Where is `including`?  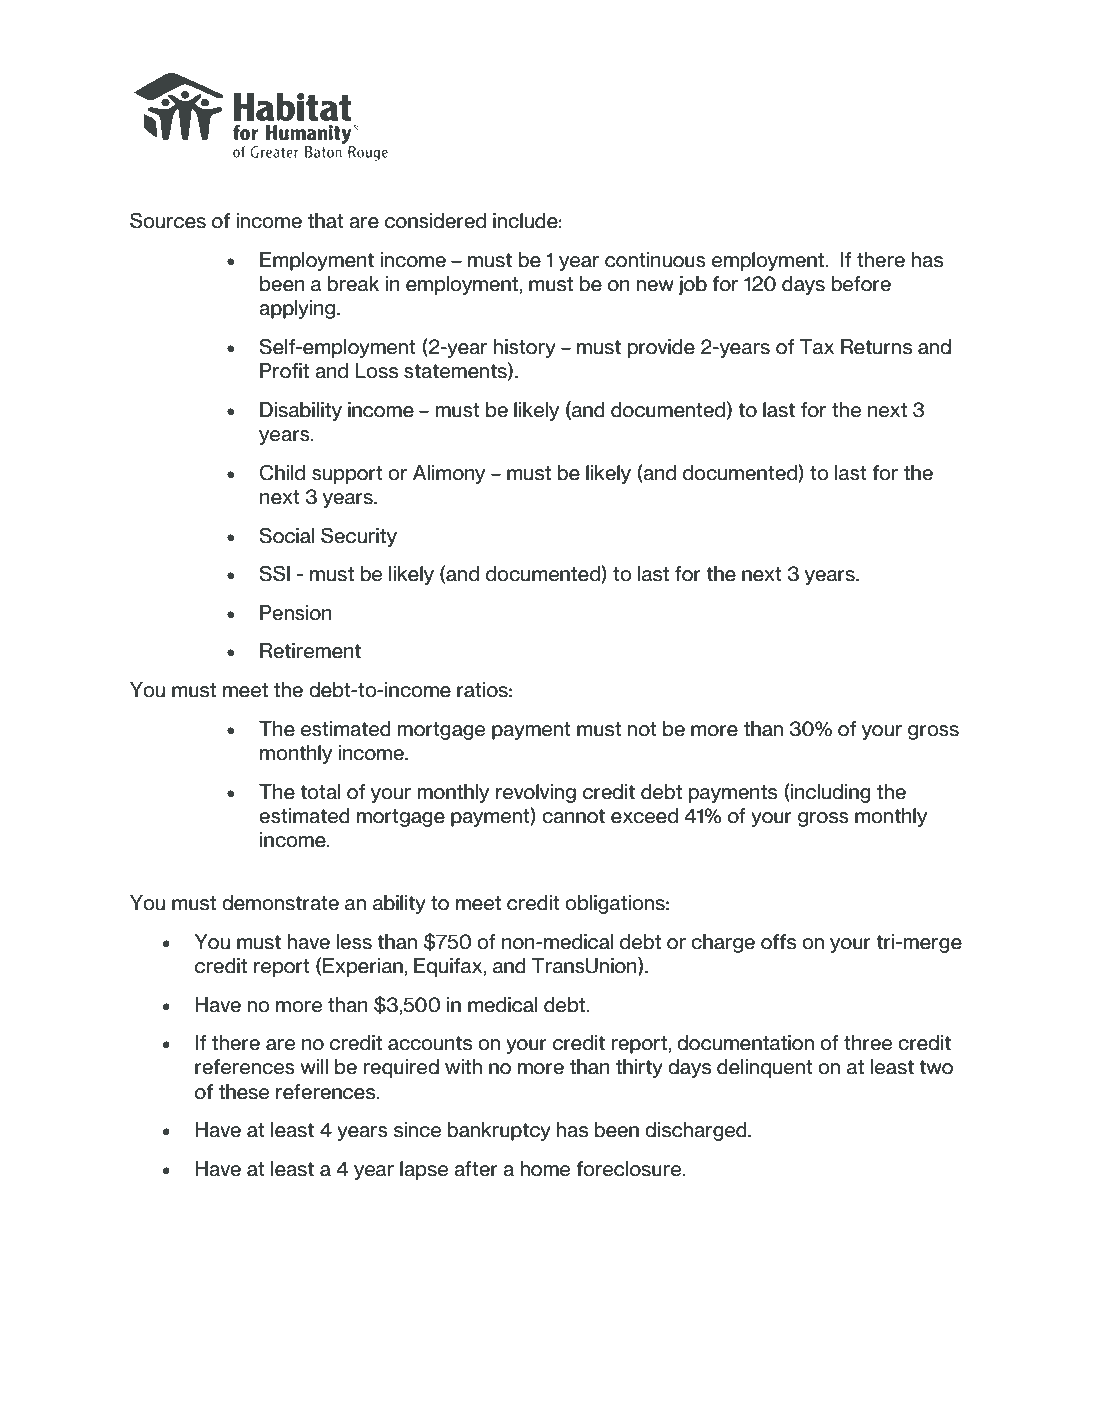 including is located at coordinates (830, 793).
